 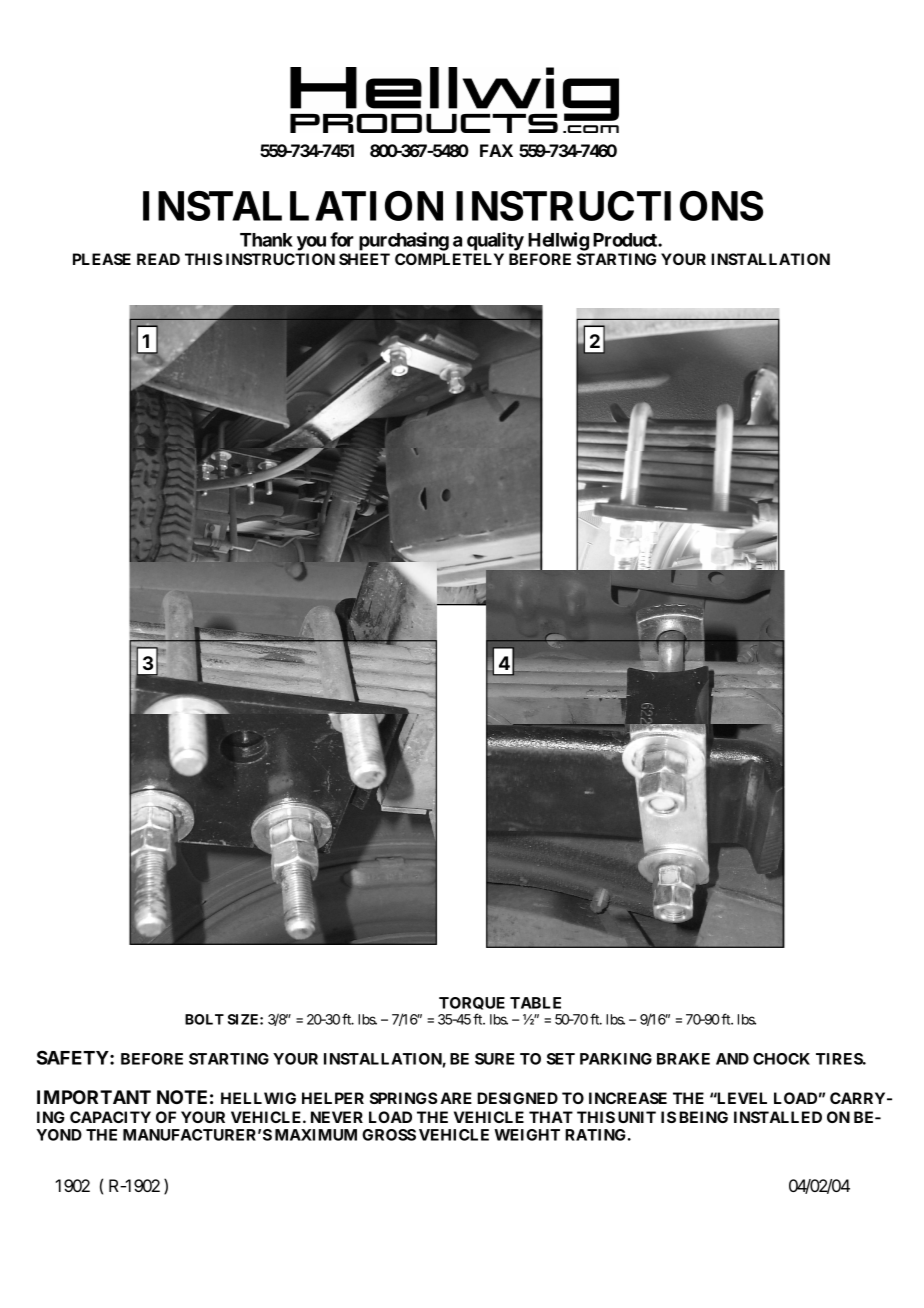 What do you see at coordinates (626, 240) in the image?
I see `Product` at bounding box center [626, 240].
